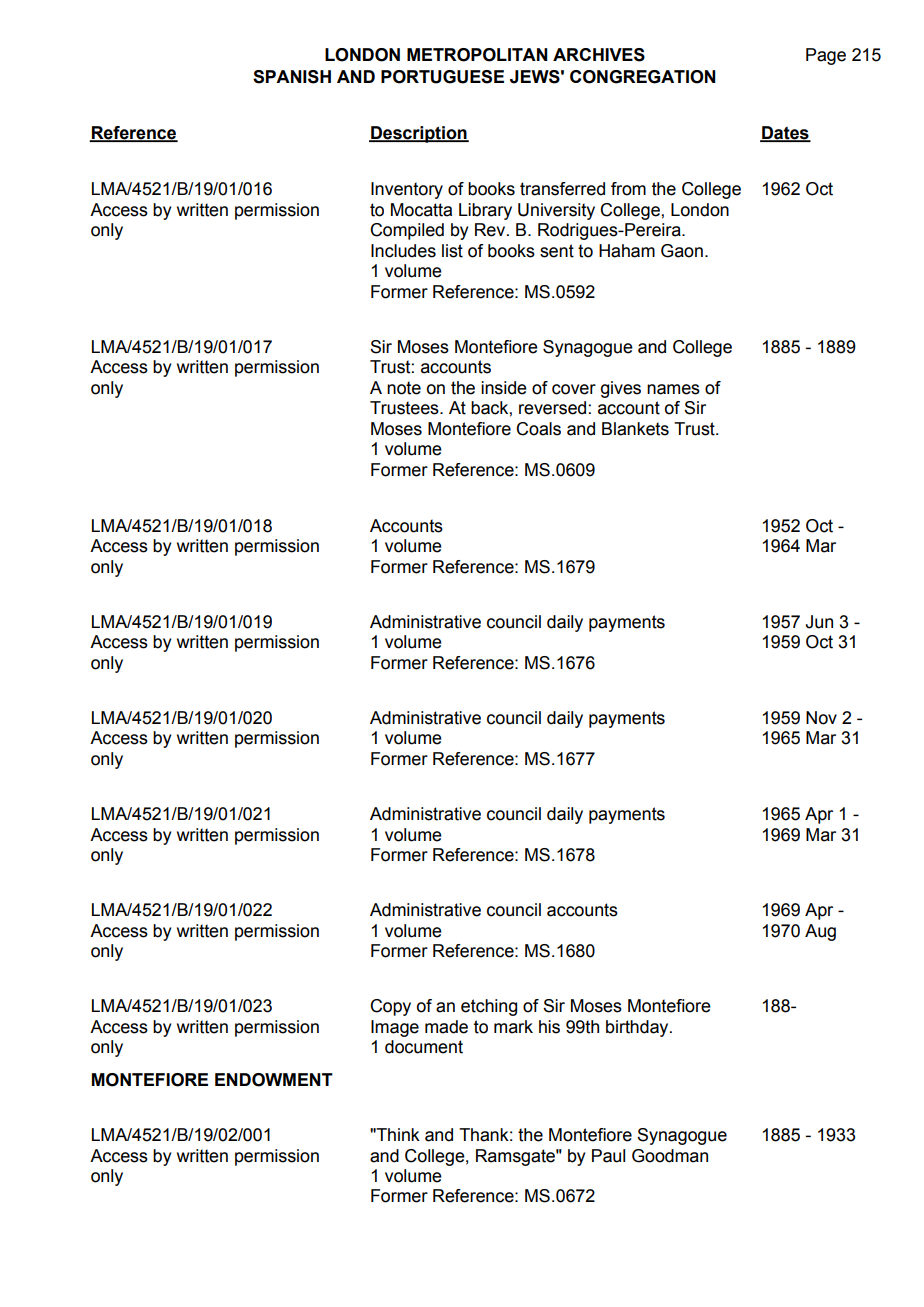 This image has width=924, height=1307. What do you see at coordinates (820, 932) in the image?
I see `Aug` at bounding box center [820, 932].
